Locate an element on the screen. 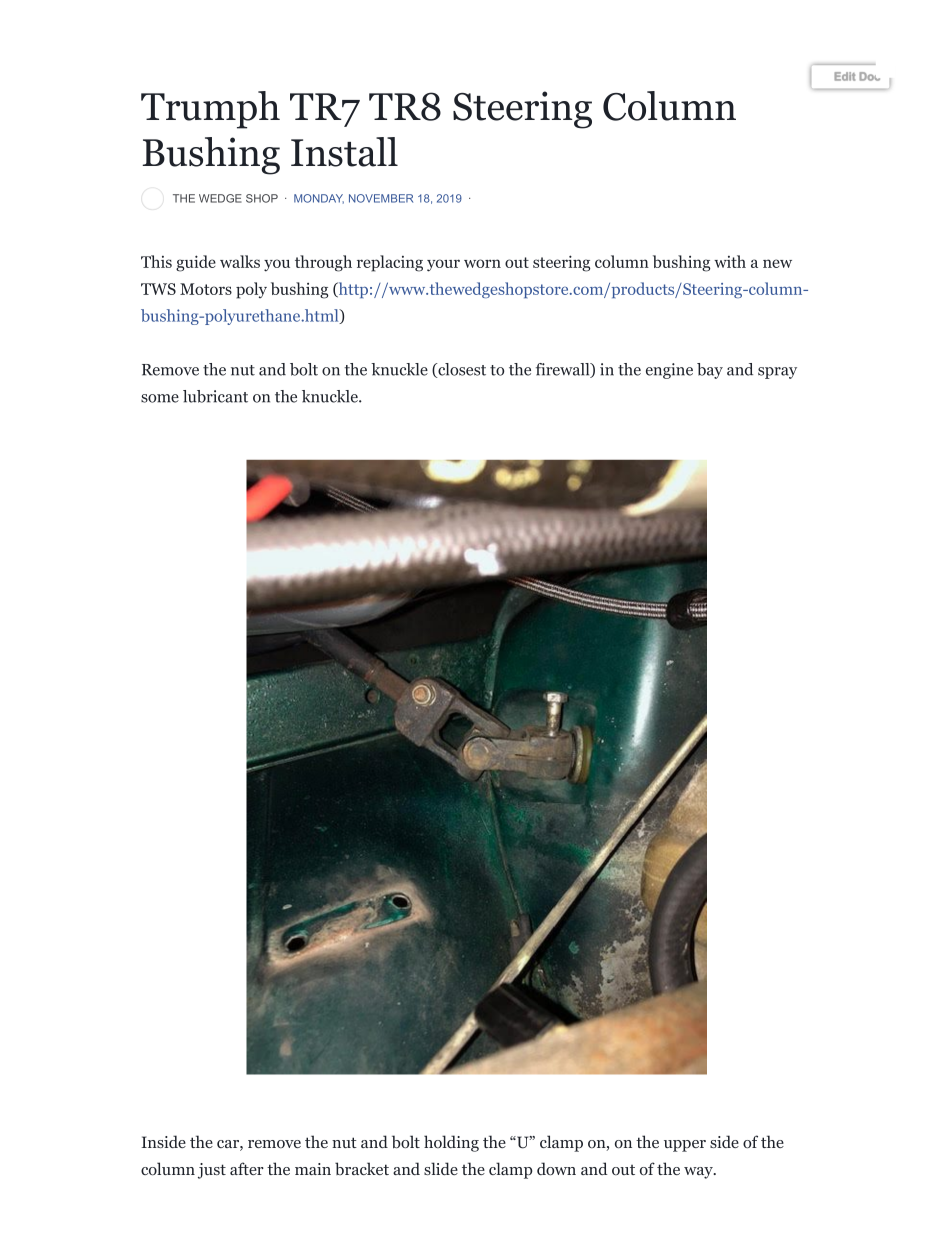 This screenshot has width=952, height=1233. lubricant is located at coordinates (215, 396).
